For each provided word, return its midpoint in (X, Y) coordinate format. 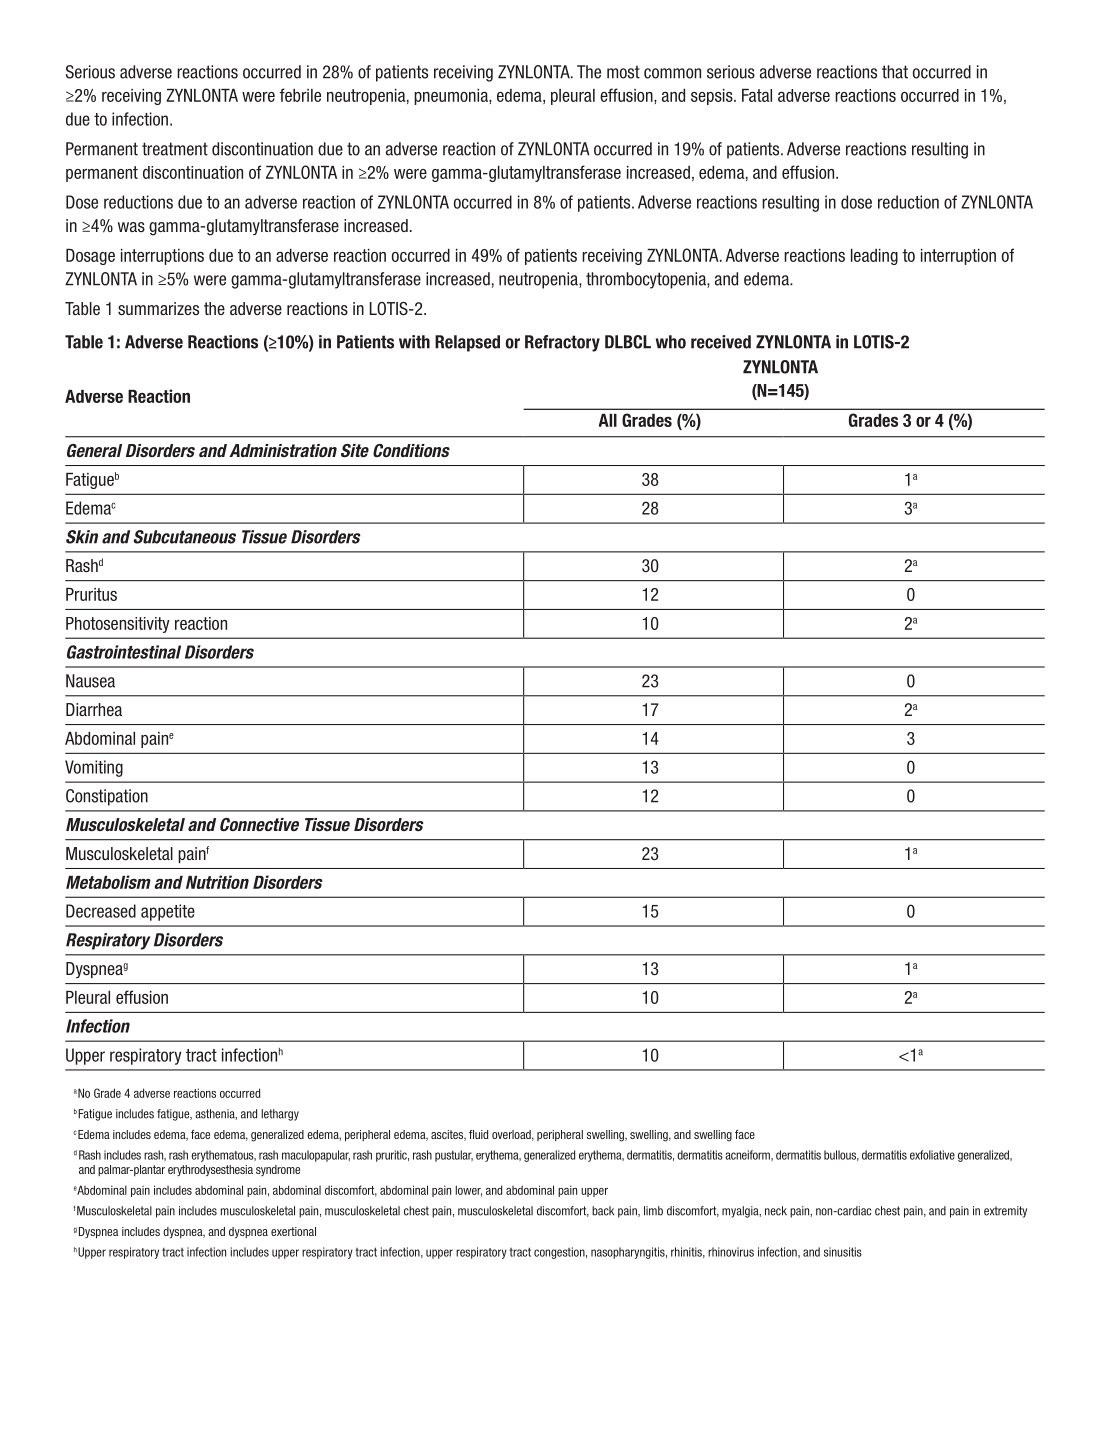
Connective (259, 824)
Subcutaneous (185, 537)
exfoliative (932, 1155)
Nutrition (217, 882)
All (608, 420)
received (721, 342)
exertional (293, 1231)
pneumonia (452, 97)
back (603, 1211)
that (895, 72)
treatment (175, 149)
